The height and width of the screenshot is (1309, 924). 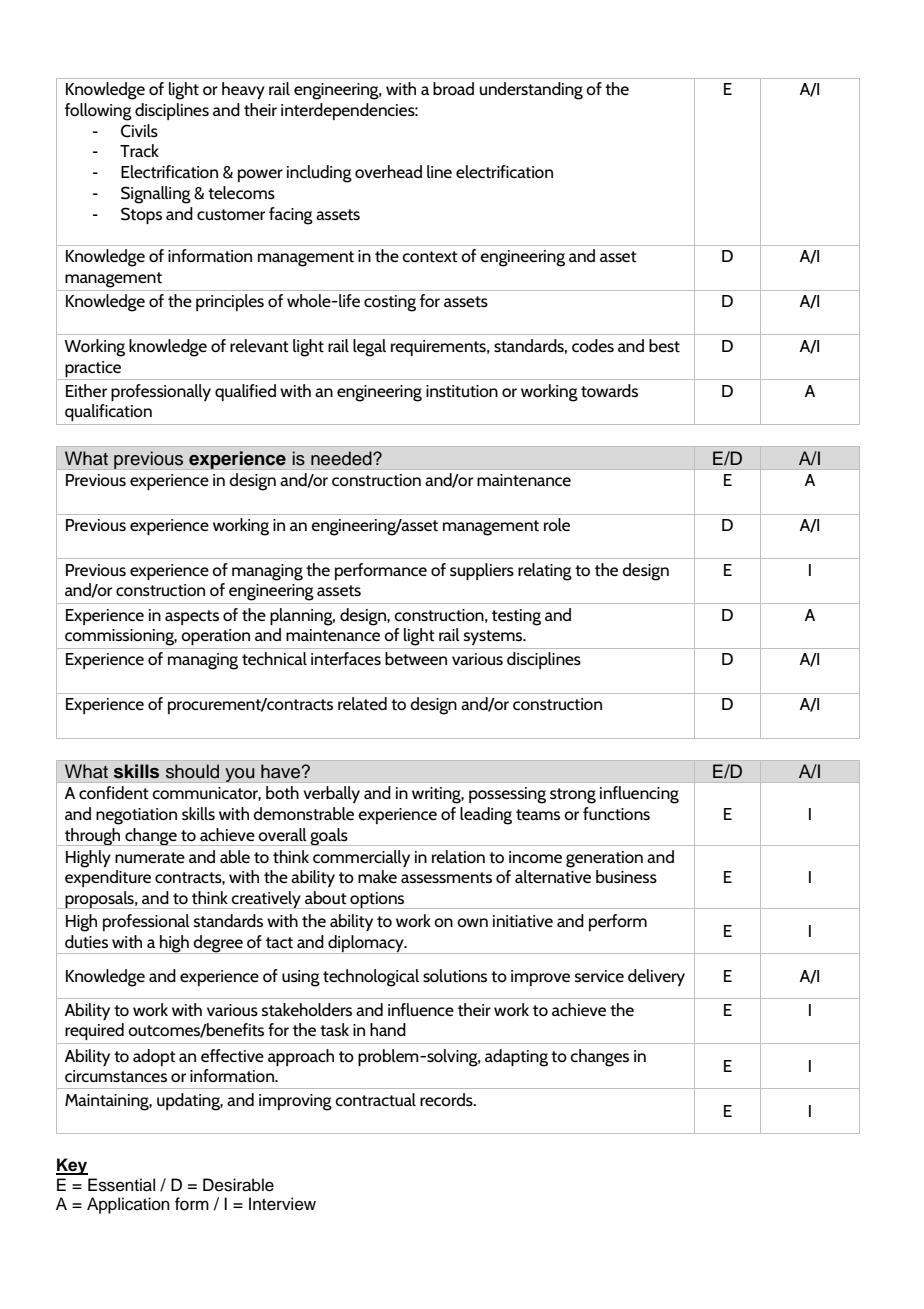 What do you see at coordinates (599, 976) in the screenshot?
I see `service` at bounding box center [599, 976].
